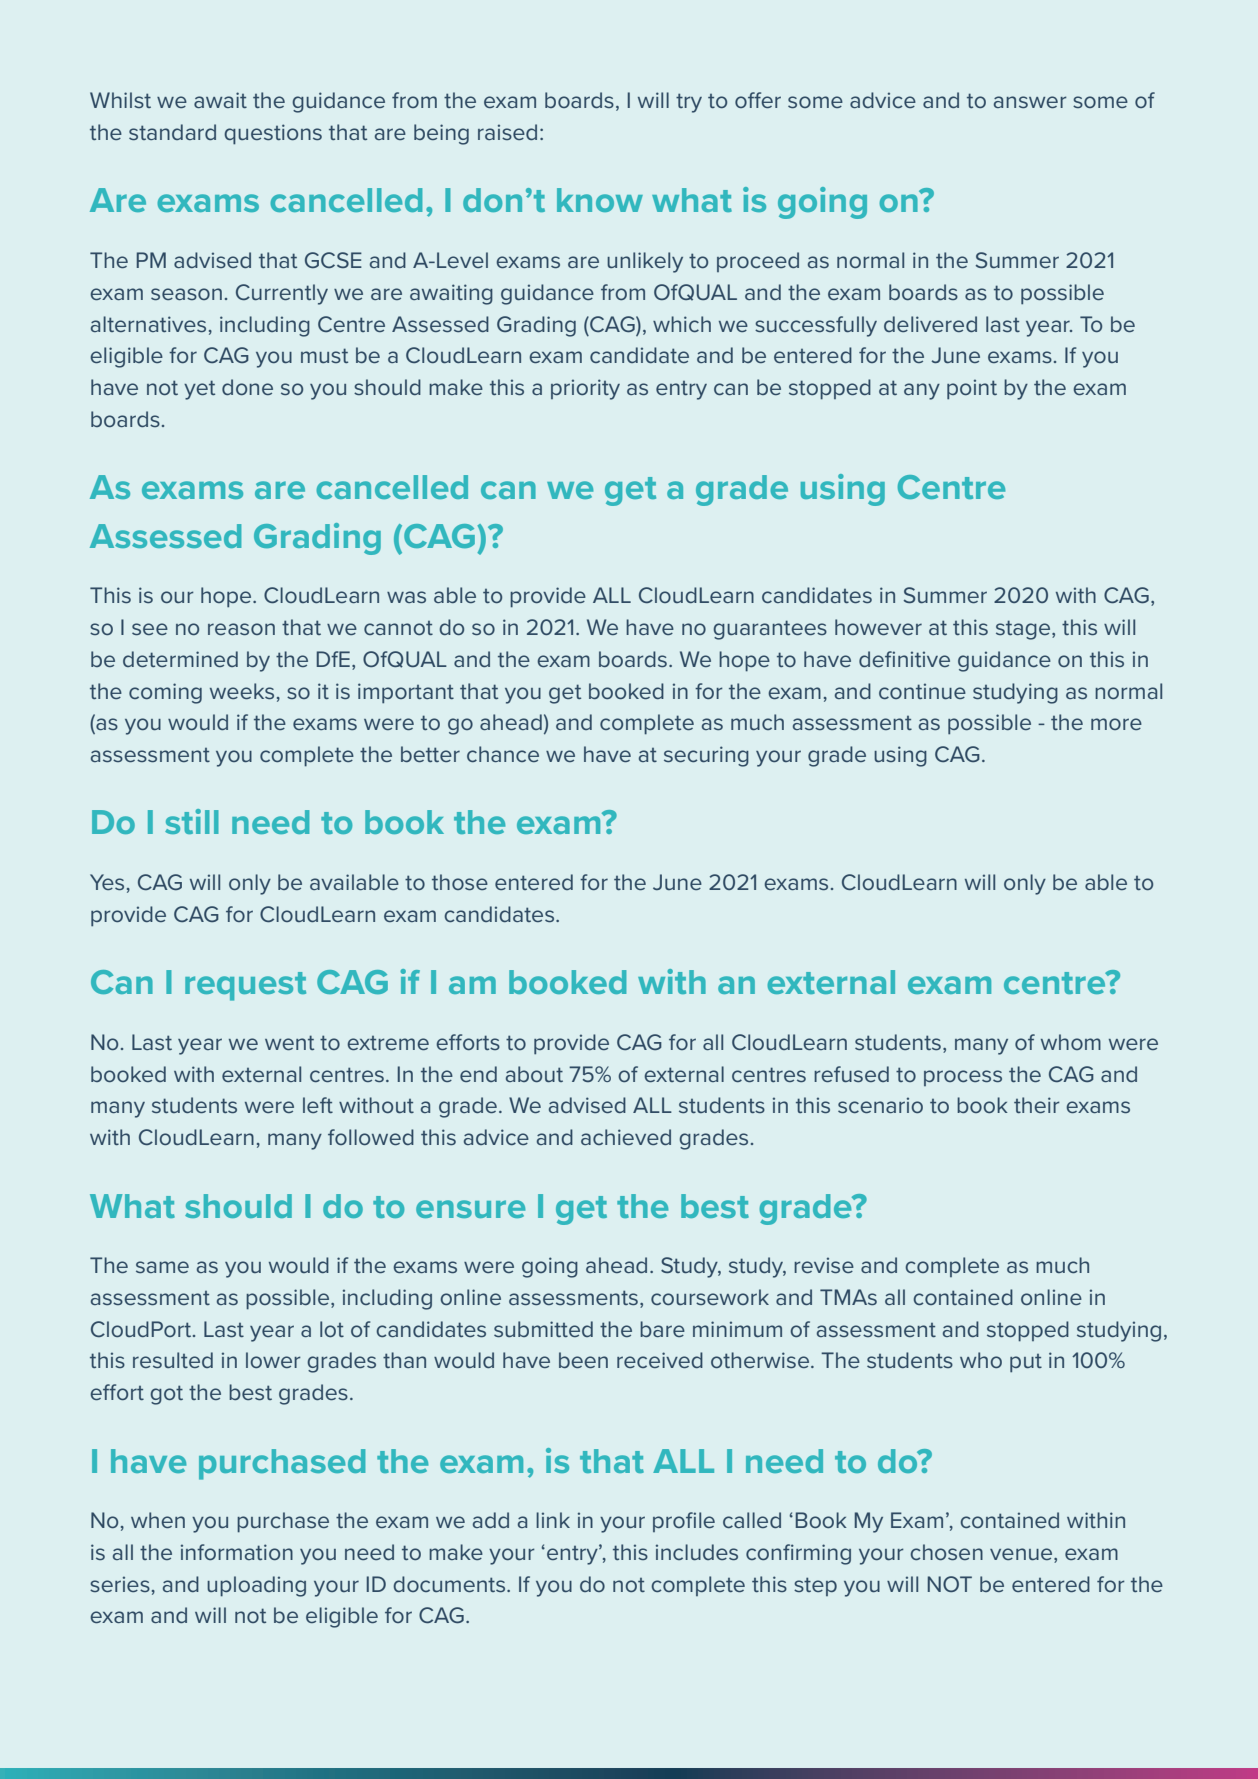  I want to click on answer, so click(1030, 102).
